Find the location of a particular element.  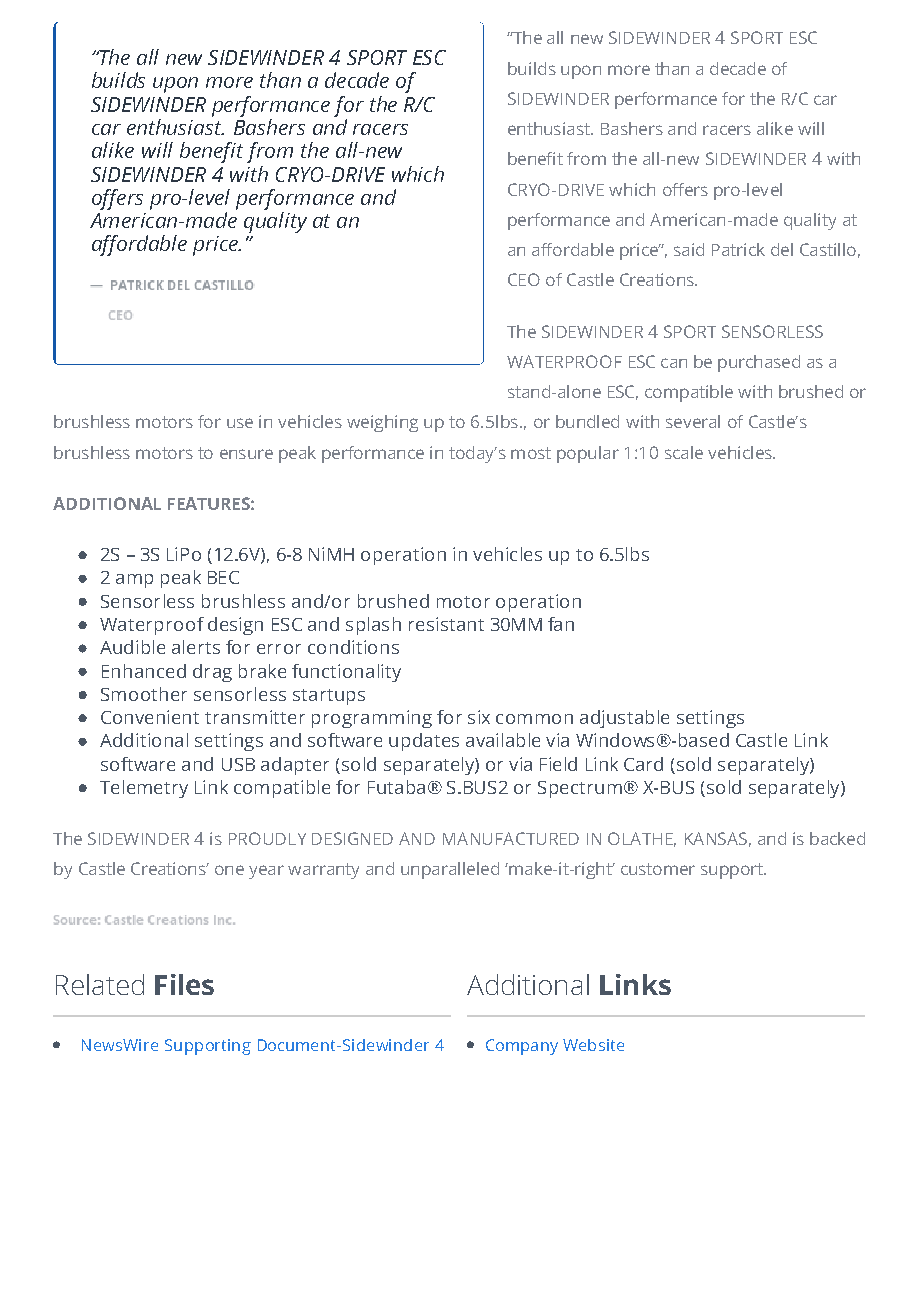

most is located at coordinates (531, 453).
